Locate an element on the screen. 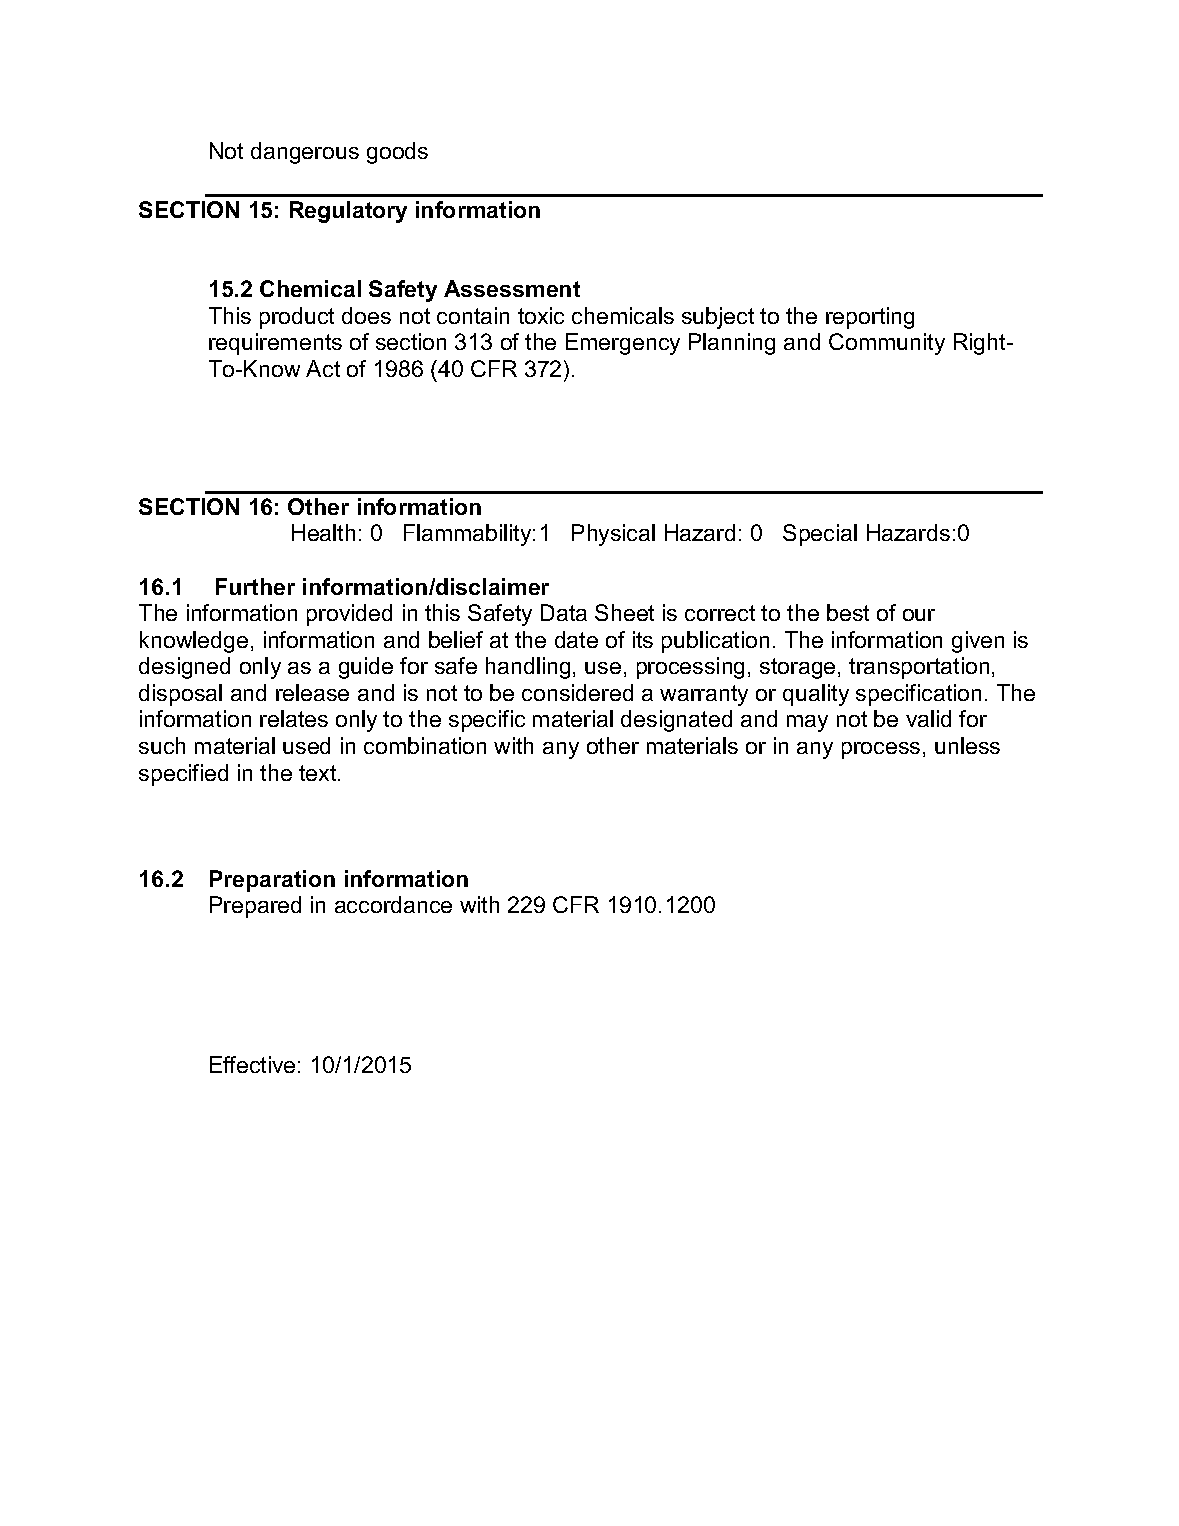  goods is located at coordinates (397, 153).
